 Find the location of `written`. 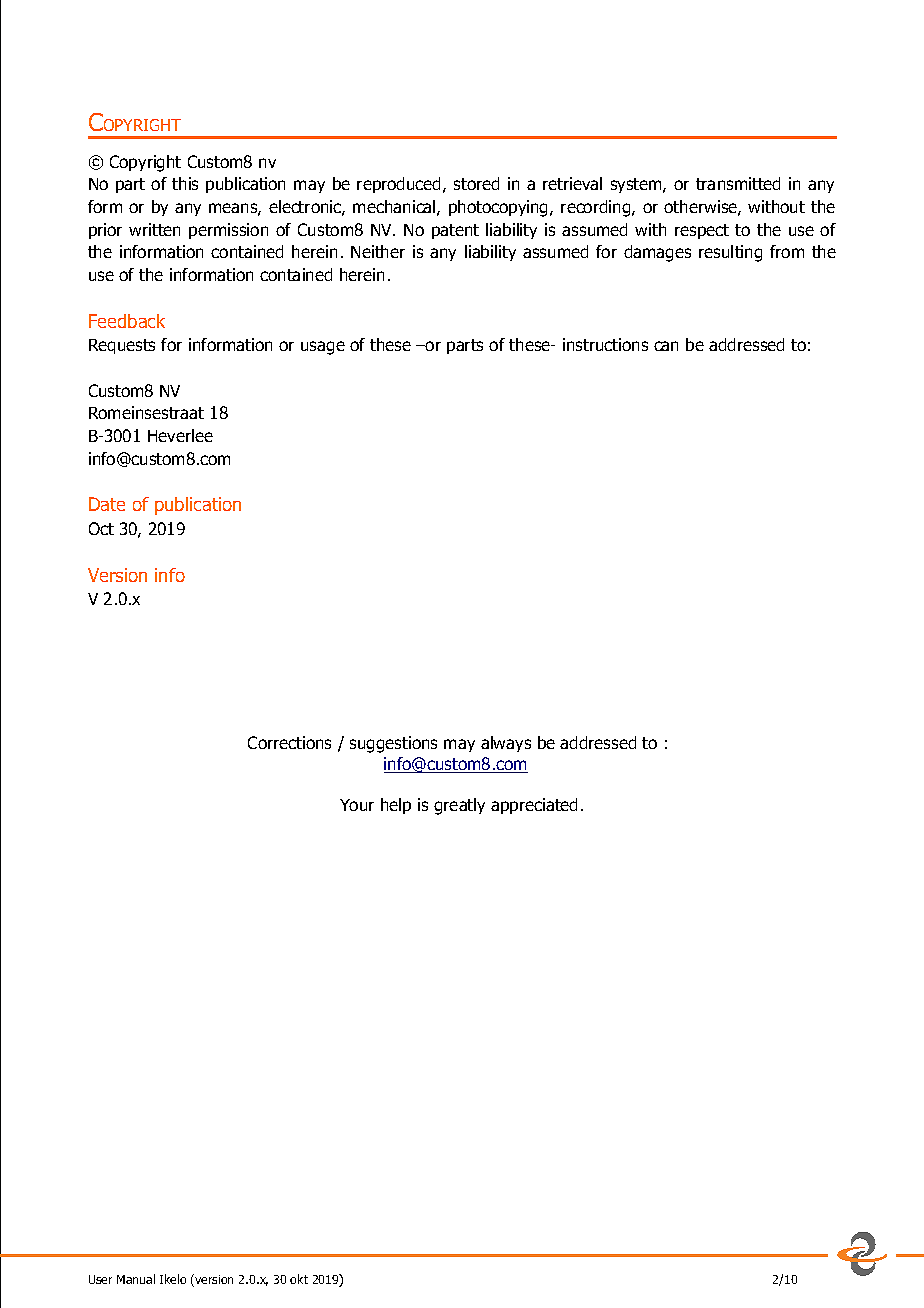

written is located at coordinates (154, 229).
